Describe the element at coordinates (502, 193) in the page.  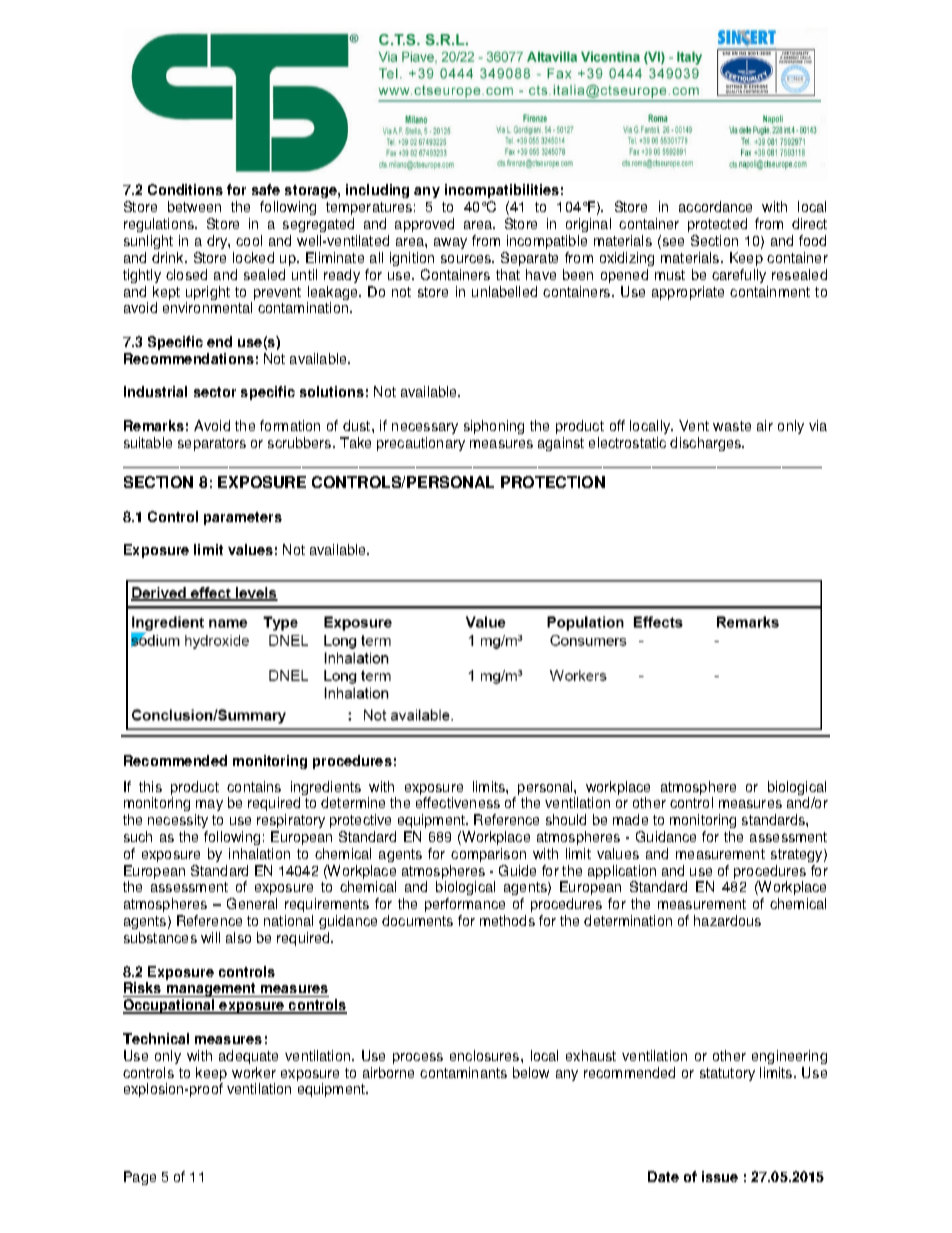
I see `incompatibilities` at that location.
